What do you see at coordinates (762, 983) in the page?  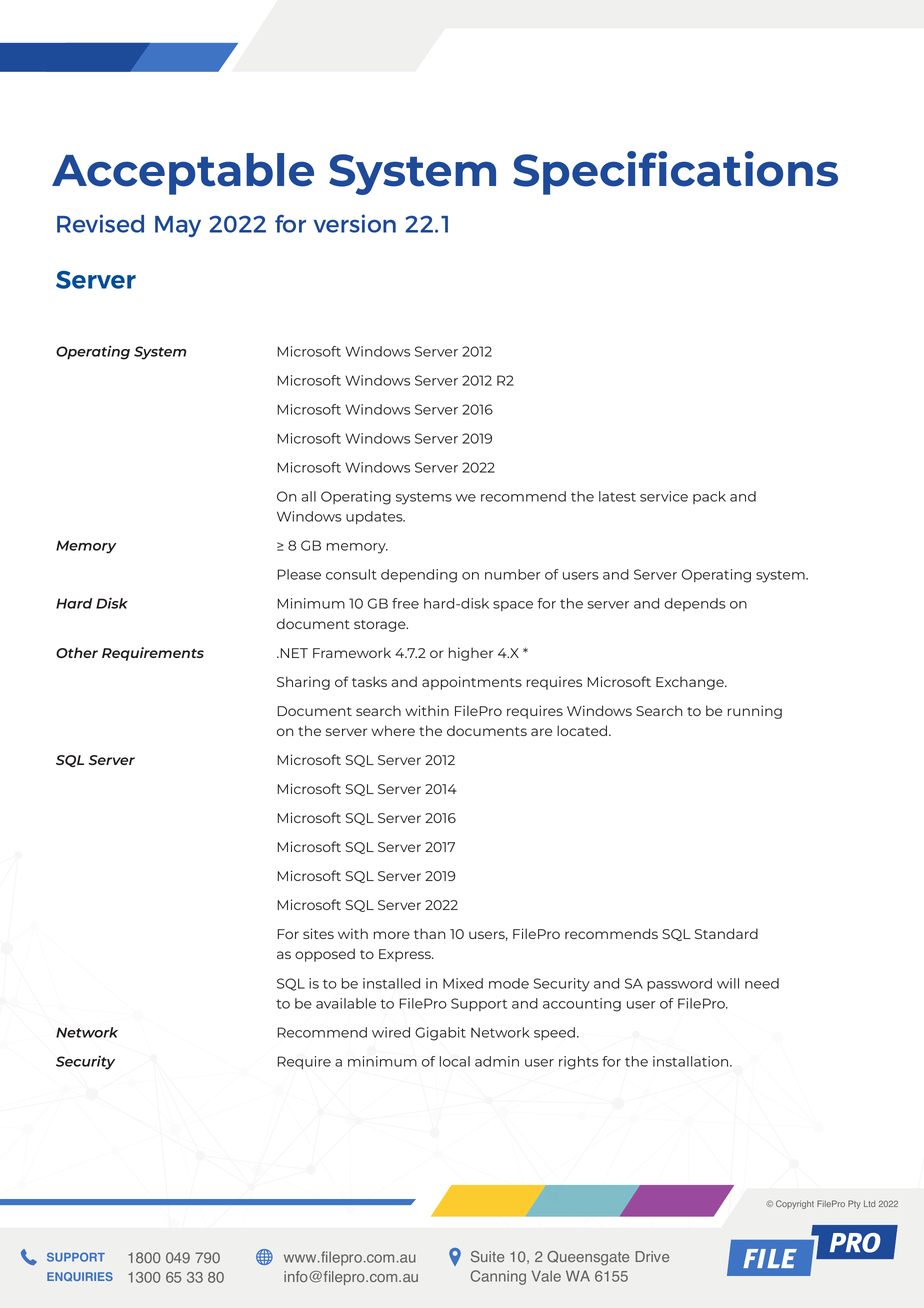 I see `need` at bounding box center [762, 983].
